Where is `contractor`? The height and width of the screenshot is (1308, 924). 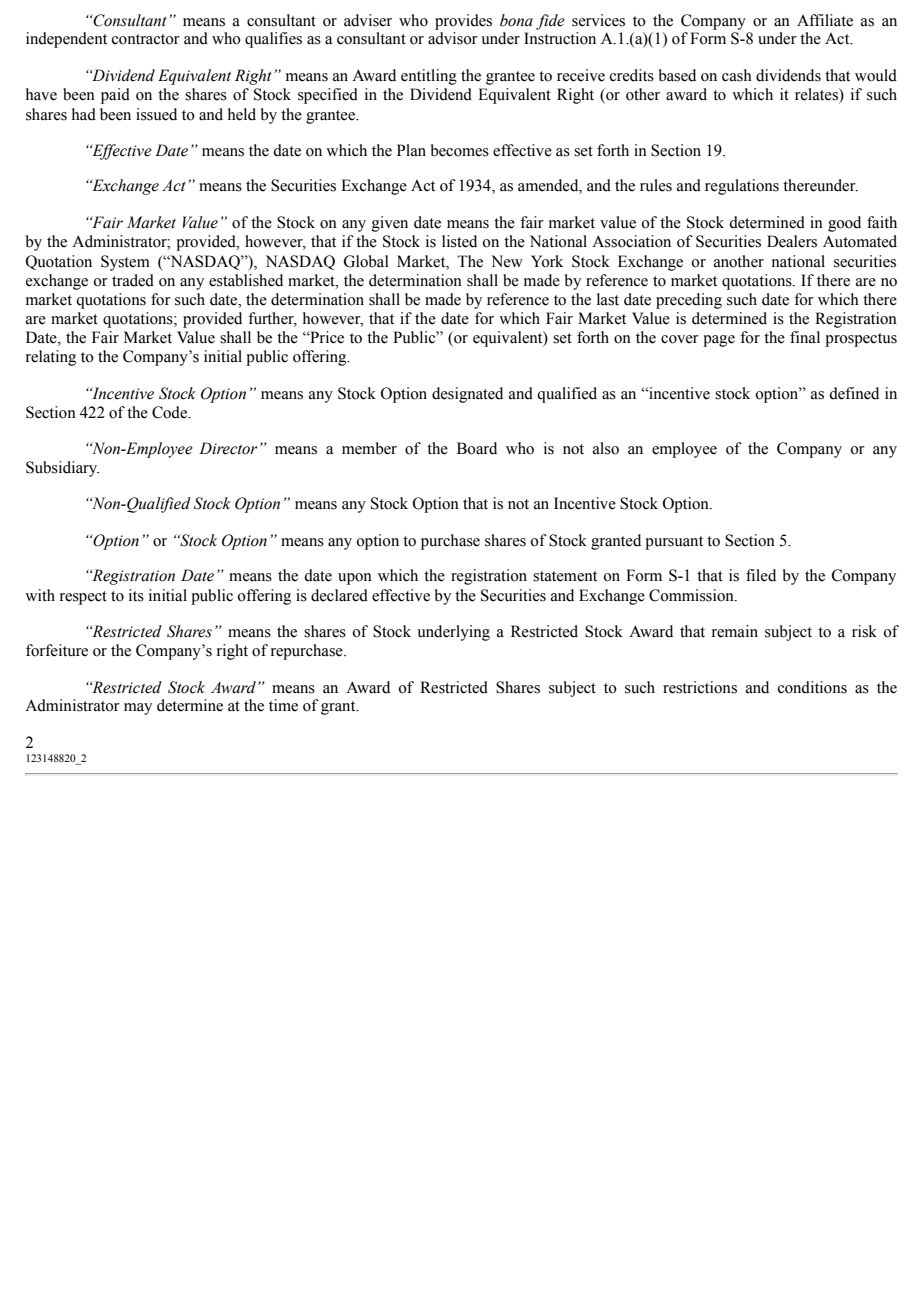 contractor is located at coordinates (146, 39).
